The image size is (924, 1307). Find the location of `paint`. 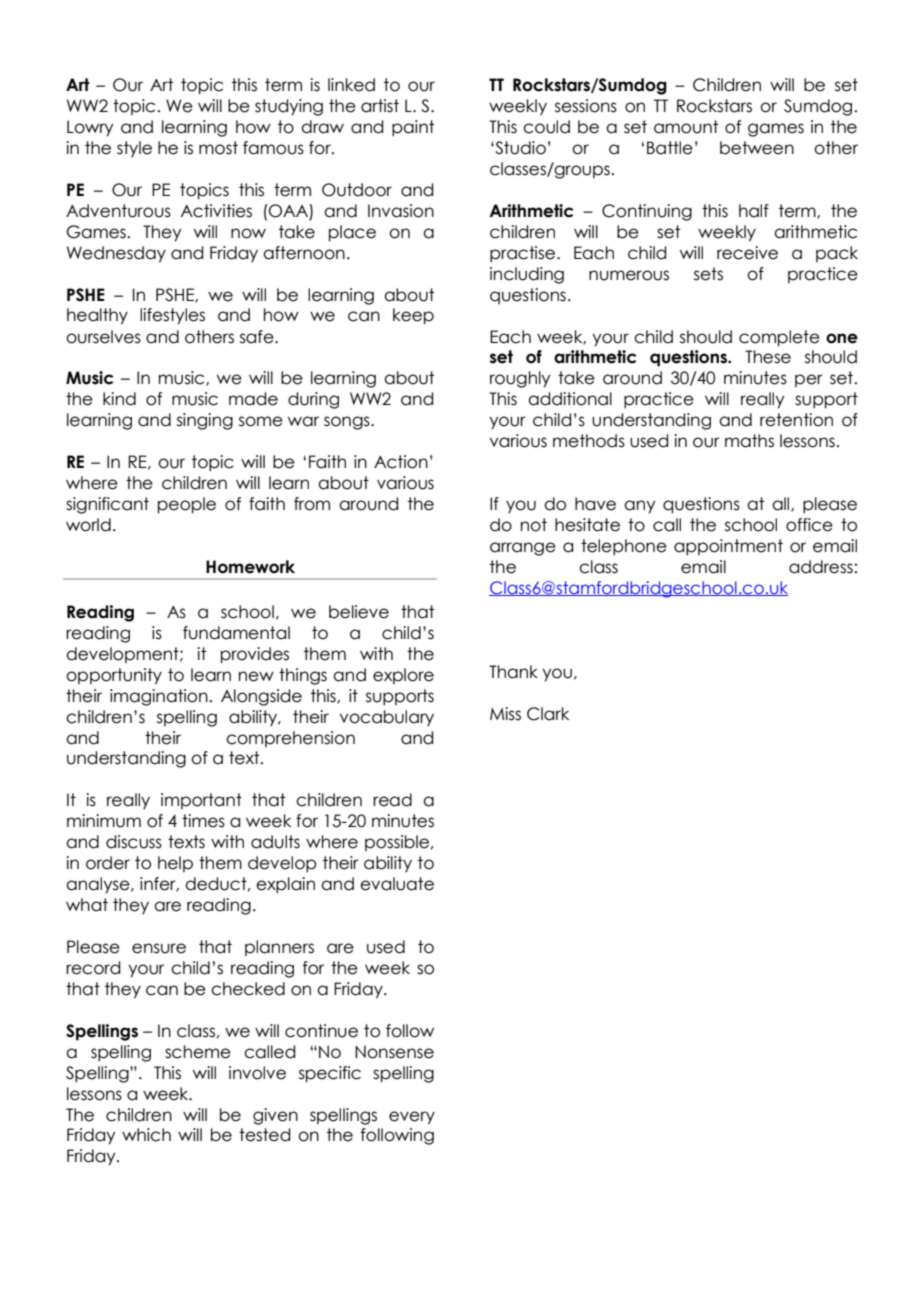

paint is located at coordinates (413, 128).
